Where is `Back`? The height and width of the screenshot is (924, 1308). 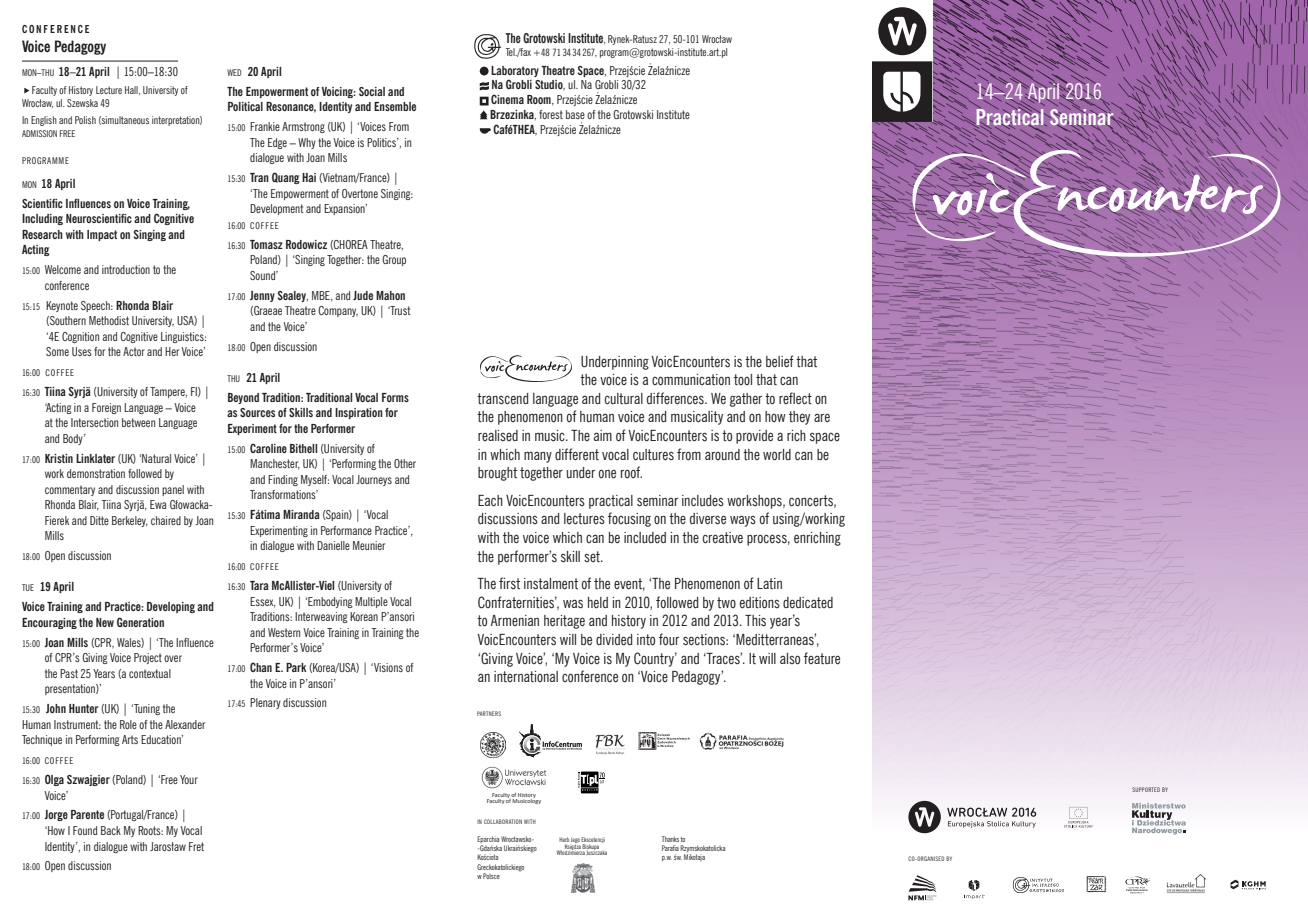 Back is located at coordinates (111, 830).
